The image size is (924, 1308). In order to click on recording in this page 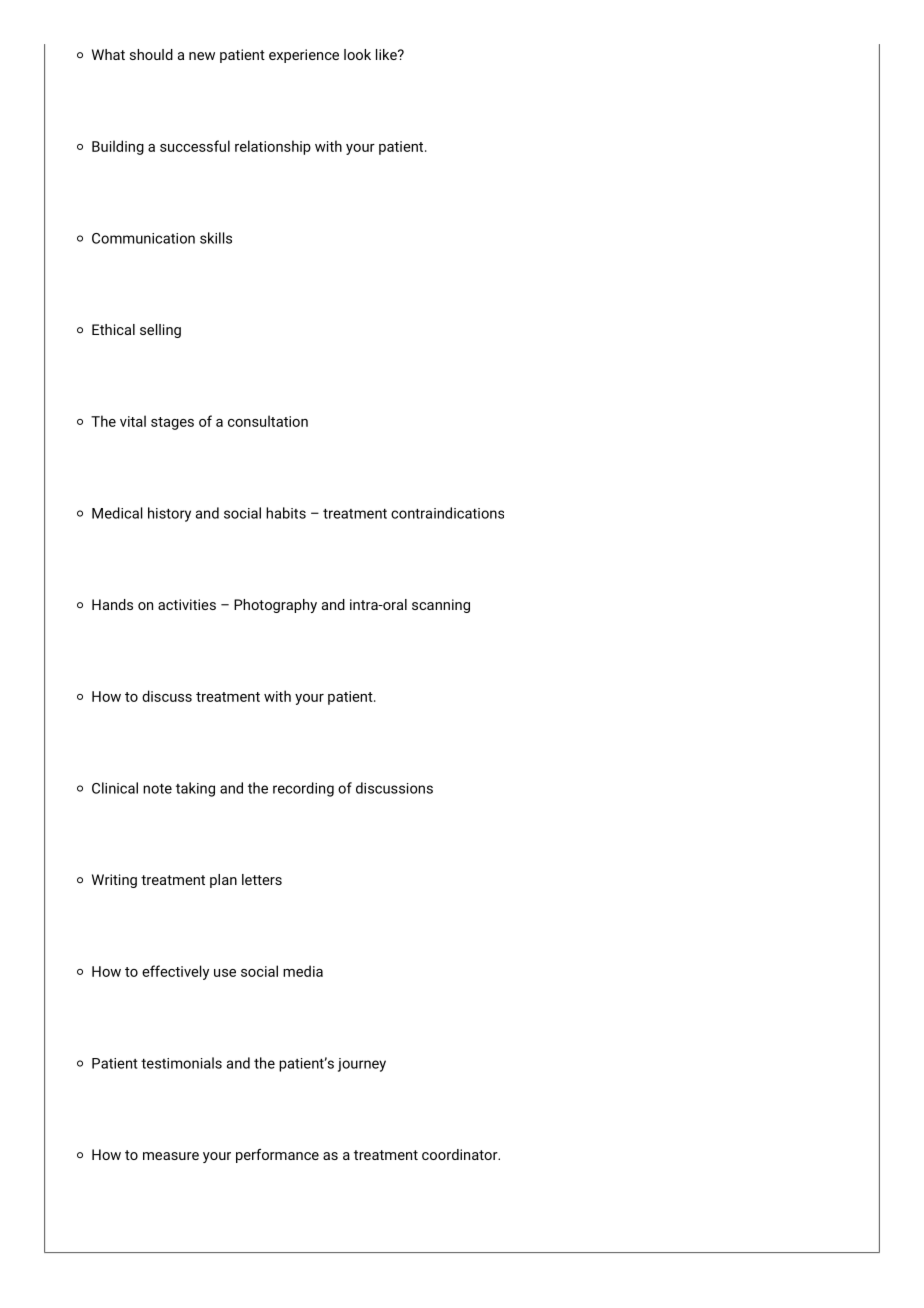, I will do `click(303, 789)`.
